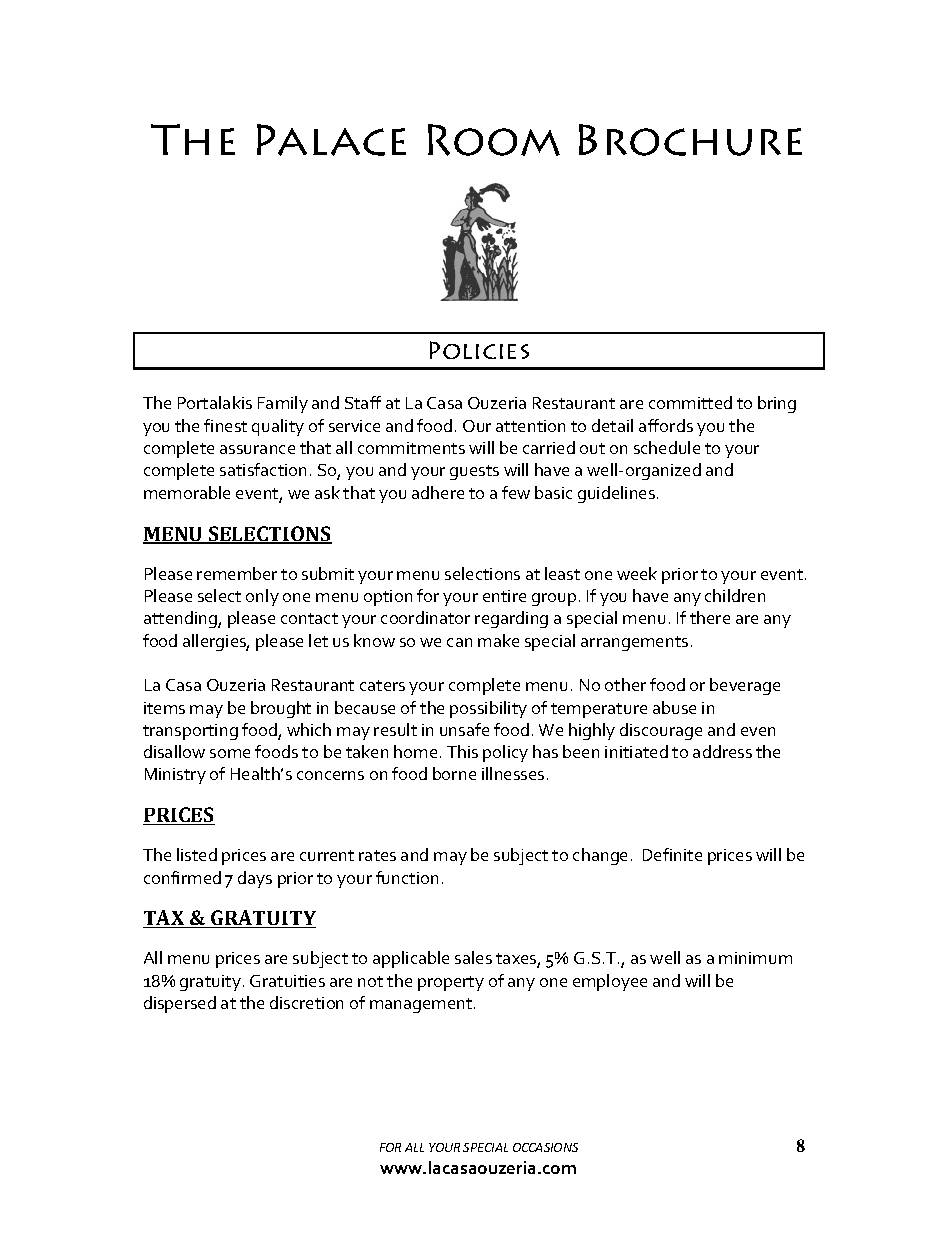 The height and width of the screenshot is (1233, 952). Describe the element at coordinates (690, 402) in the screenshot. I see `committed` at that location.
